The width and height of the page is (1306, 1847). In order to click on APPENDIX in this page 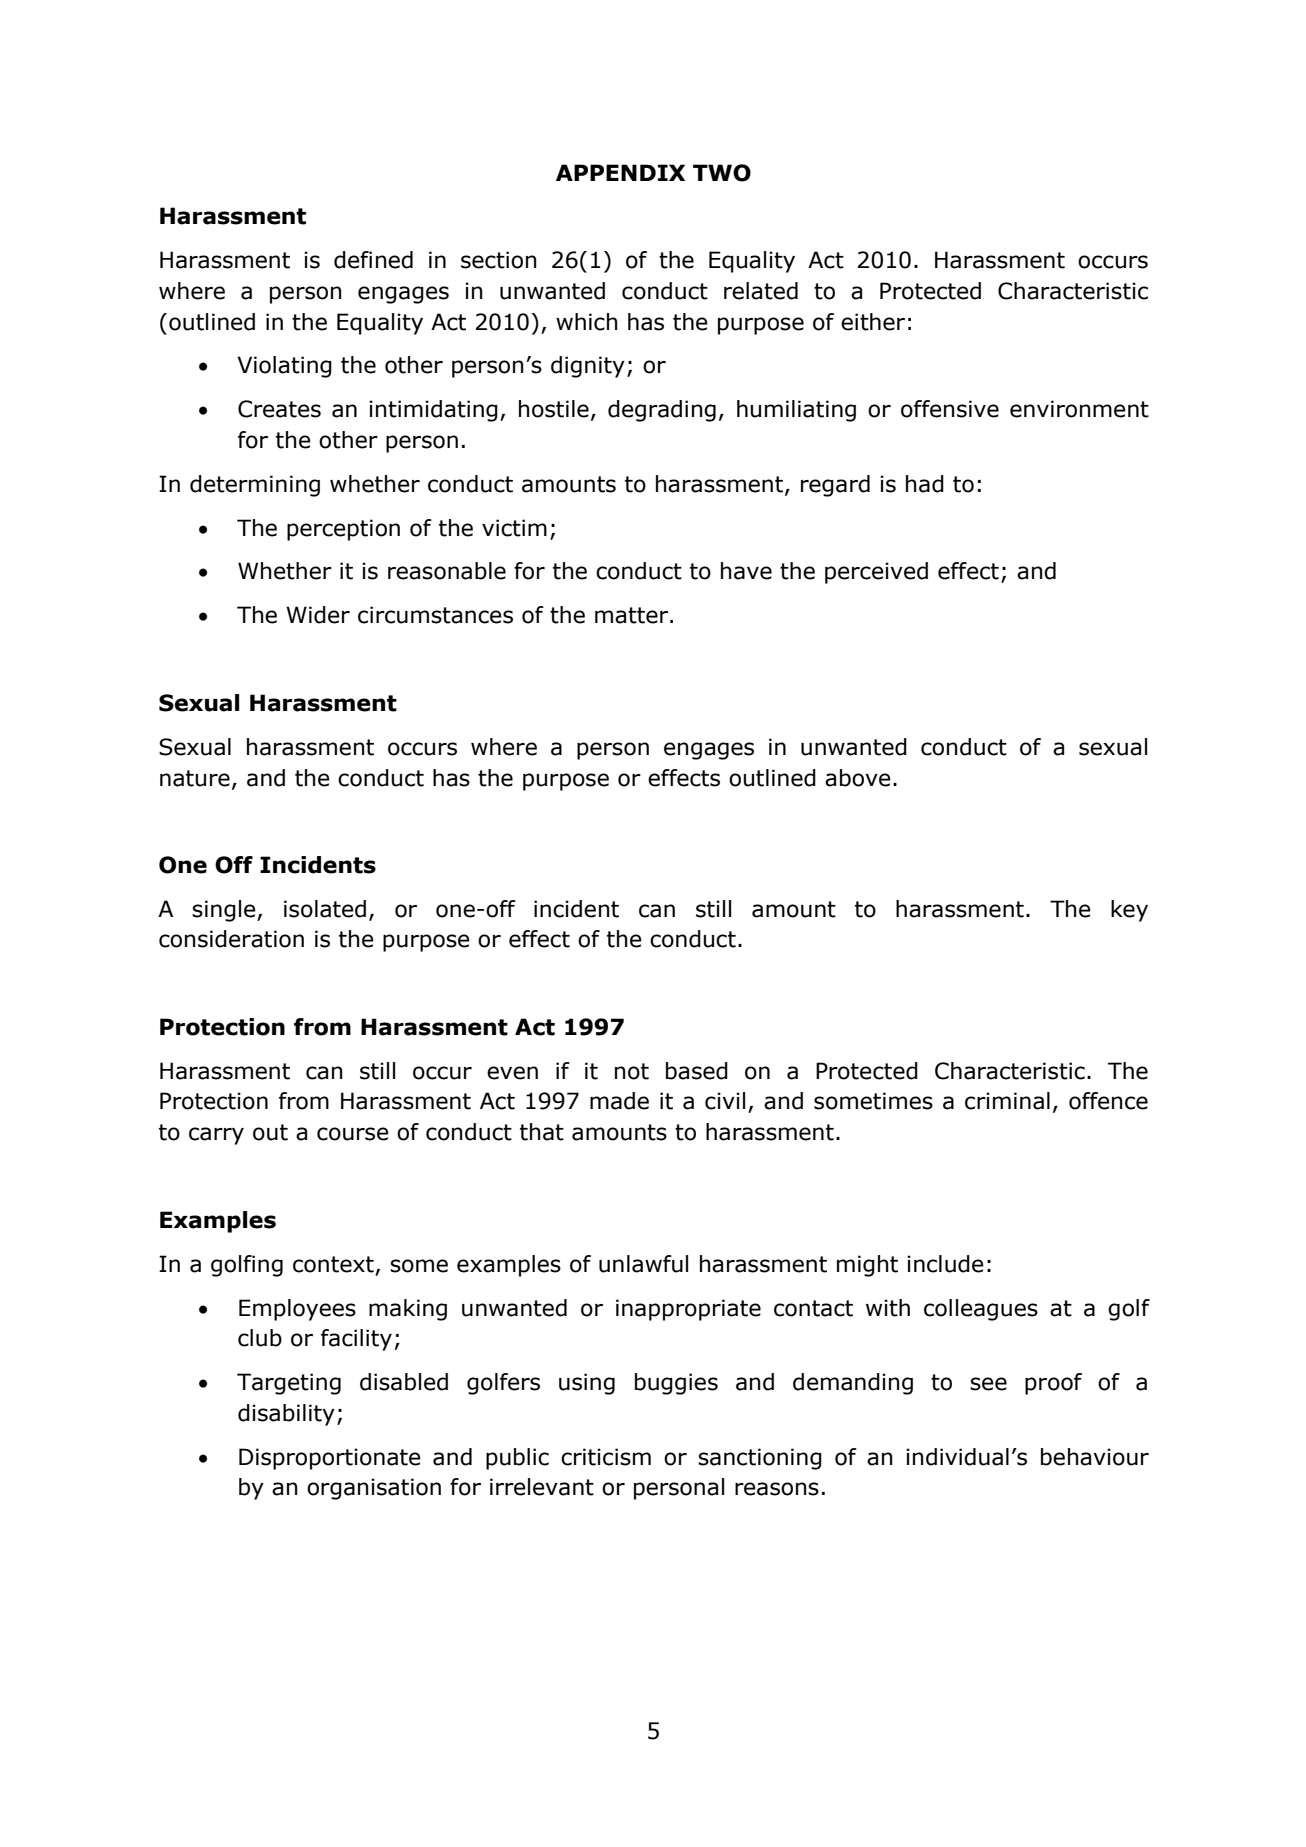, I will do `click(620, 172)`.
